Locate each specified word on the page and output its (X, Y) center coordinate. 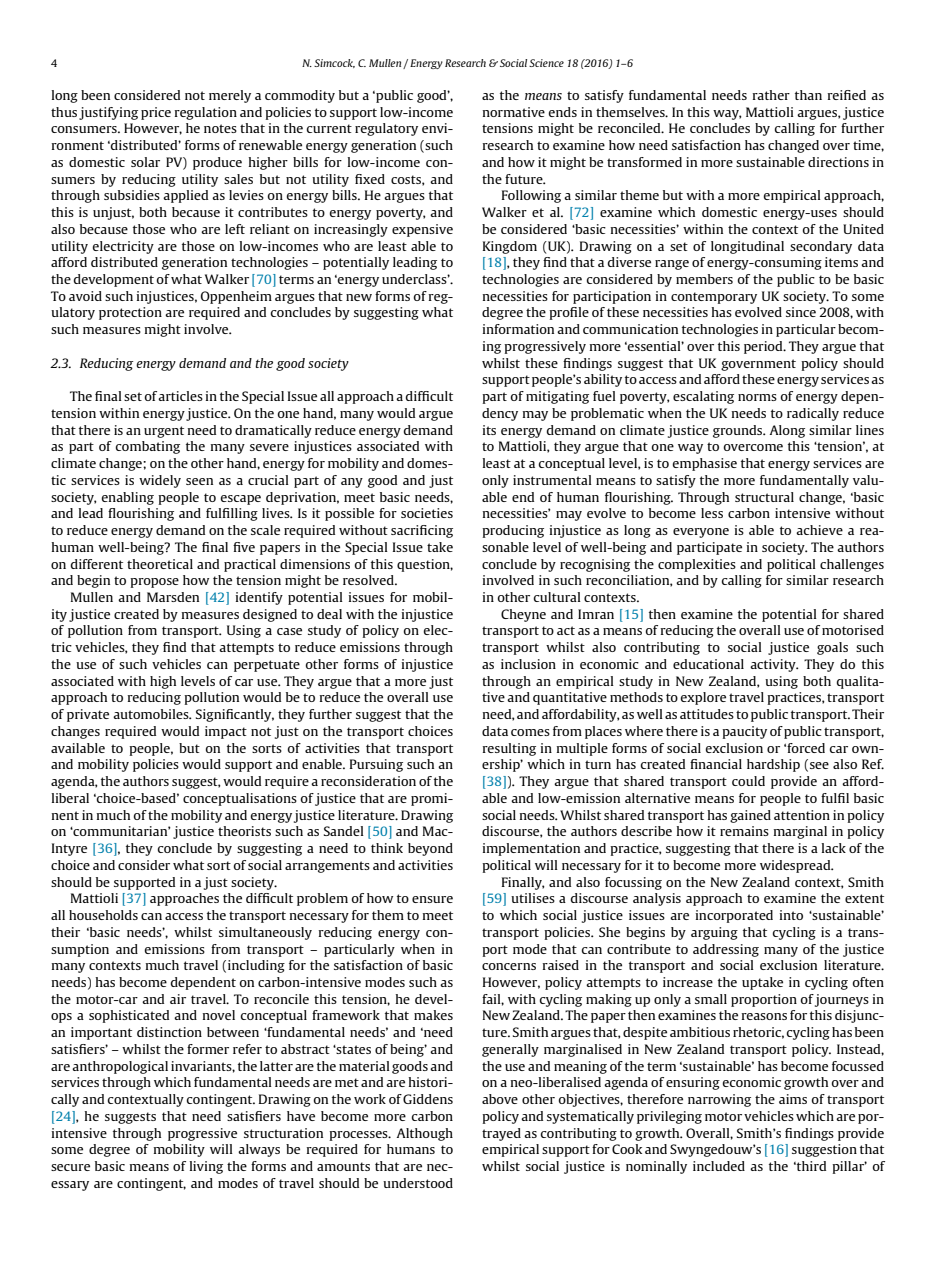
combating (148, 447)
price (156, 113)
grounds (739, 431)
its (489, 430)
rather (771, 95)
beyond (430, 849)
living (206, 1167)
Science (546, 63)
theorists (244, 831)
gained (750, 816)
